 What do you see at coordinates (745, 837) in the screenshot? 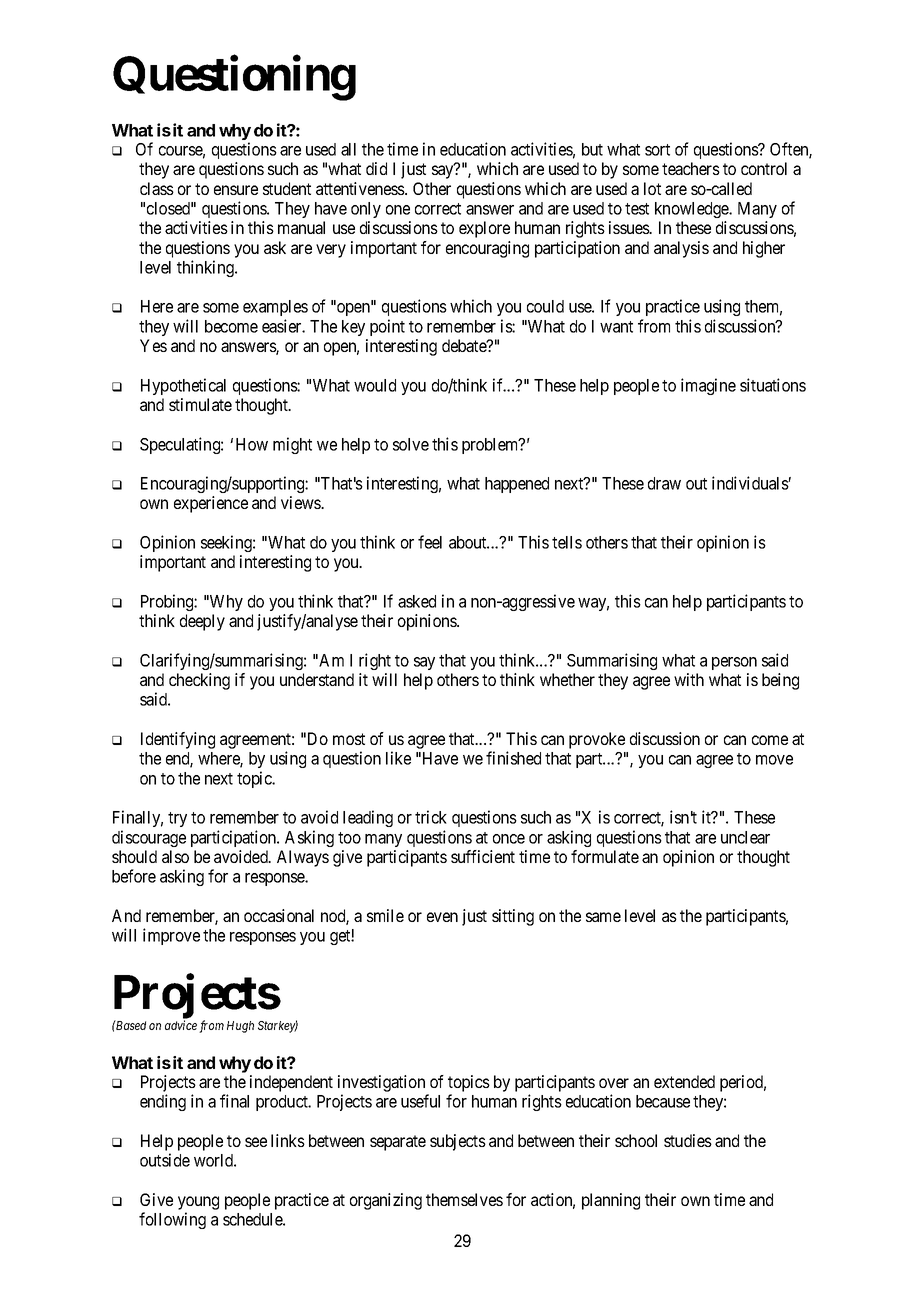
I see `unclear` at bounding box center [745, 837].
